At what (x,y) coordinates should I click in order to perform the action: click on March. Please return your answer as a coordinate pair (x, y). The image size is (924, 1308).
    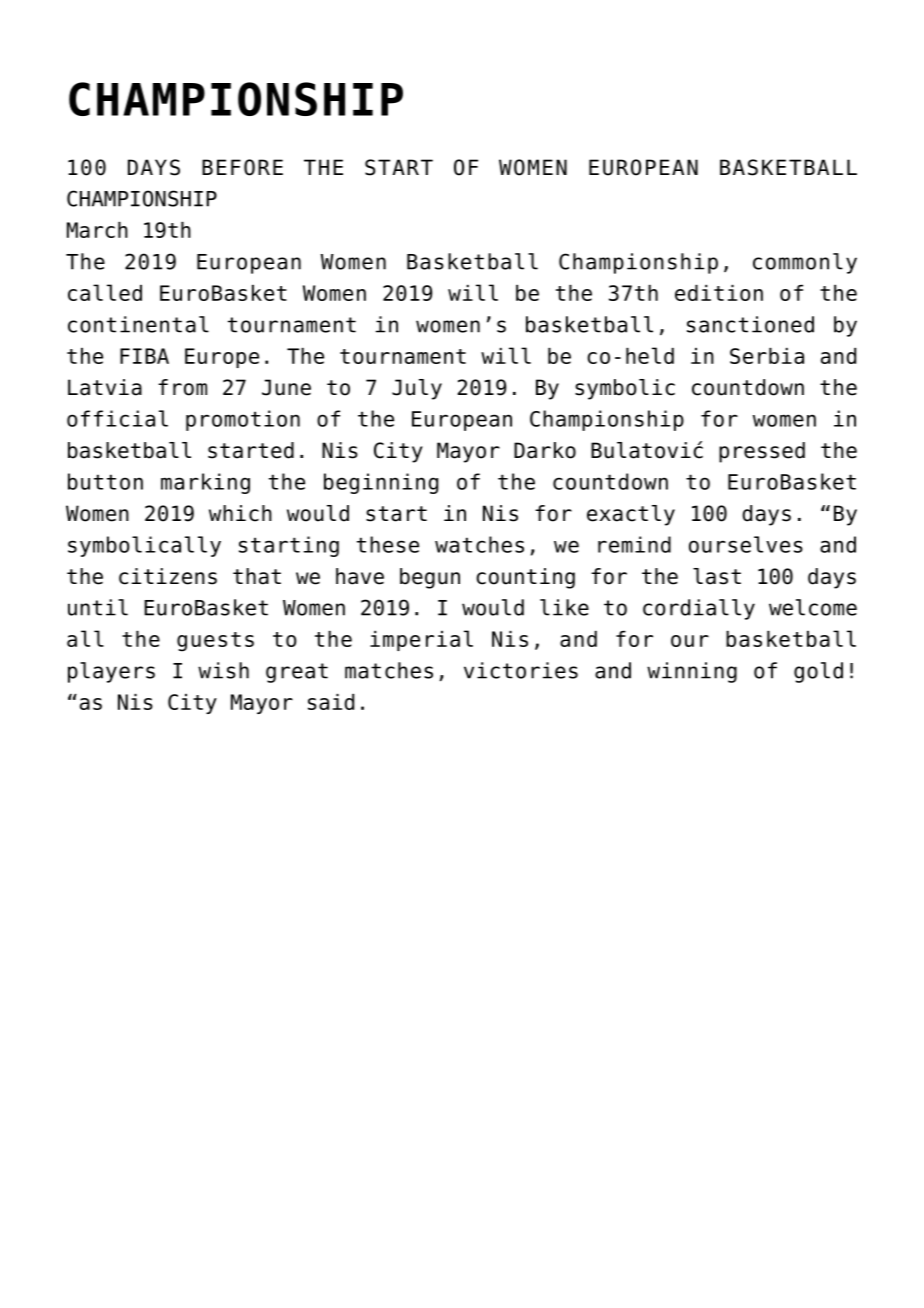
    Looking at the image, I should click on (97, 230).
